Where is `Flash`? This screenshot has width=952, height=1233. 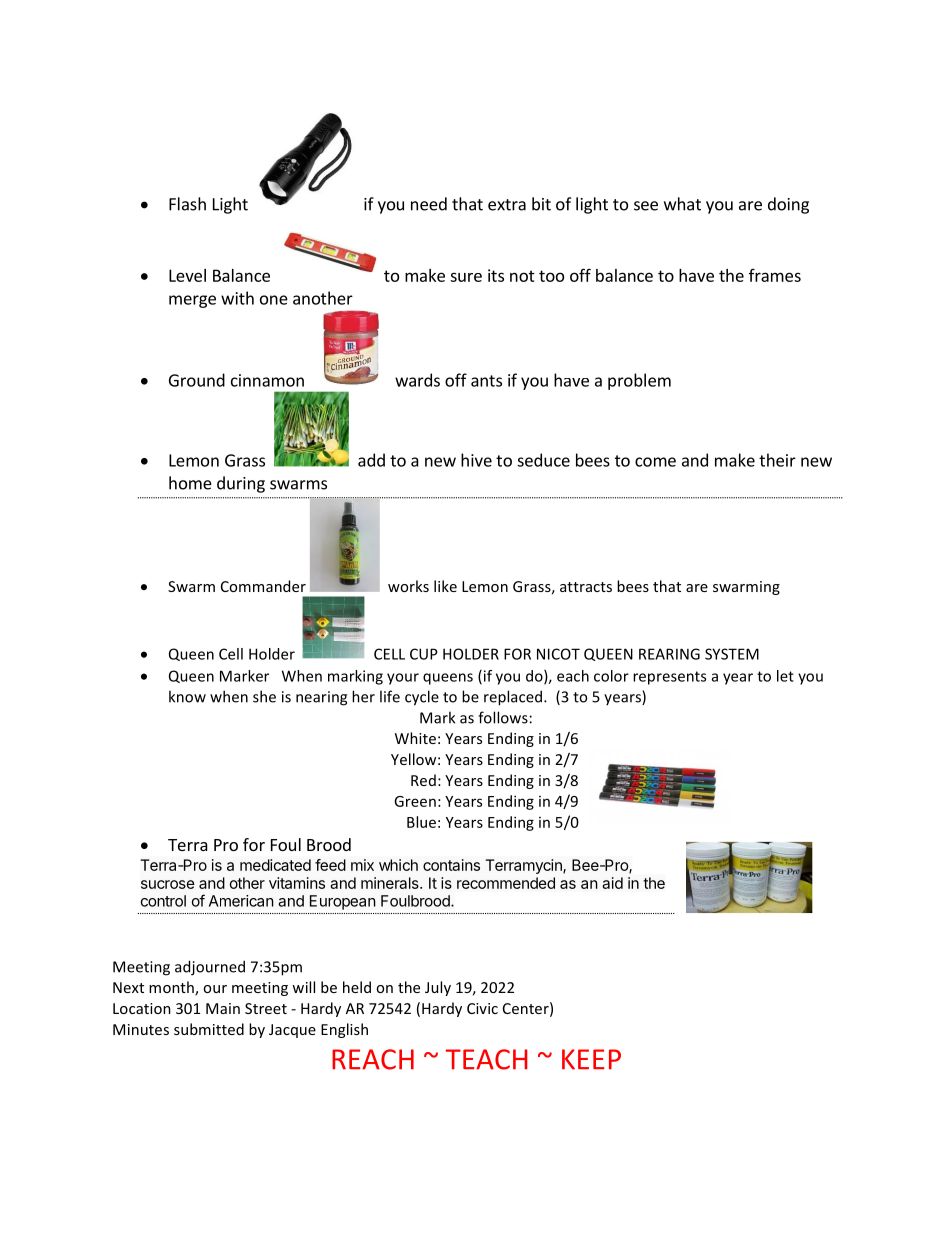
Flash is located at coordinates (187, 204).
